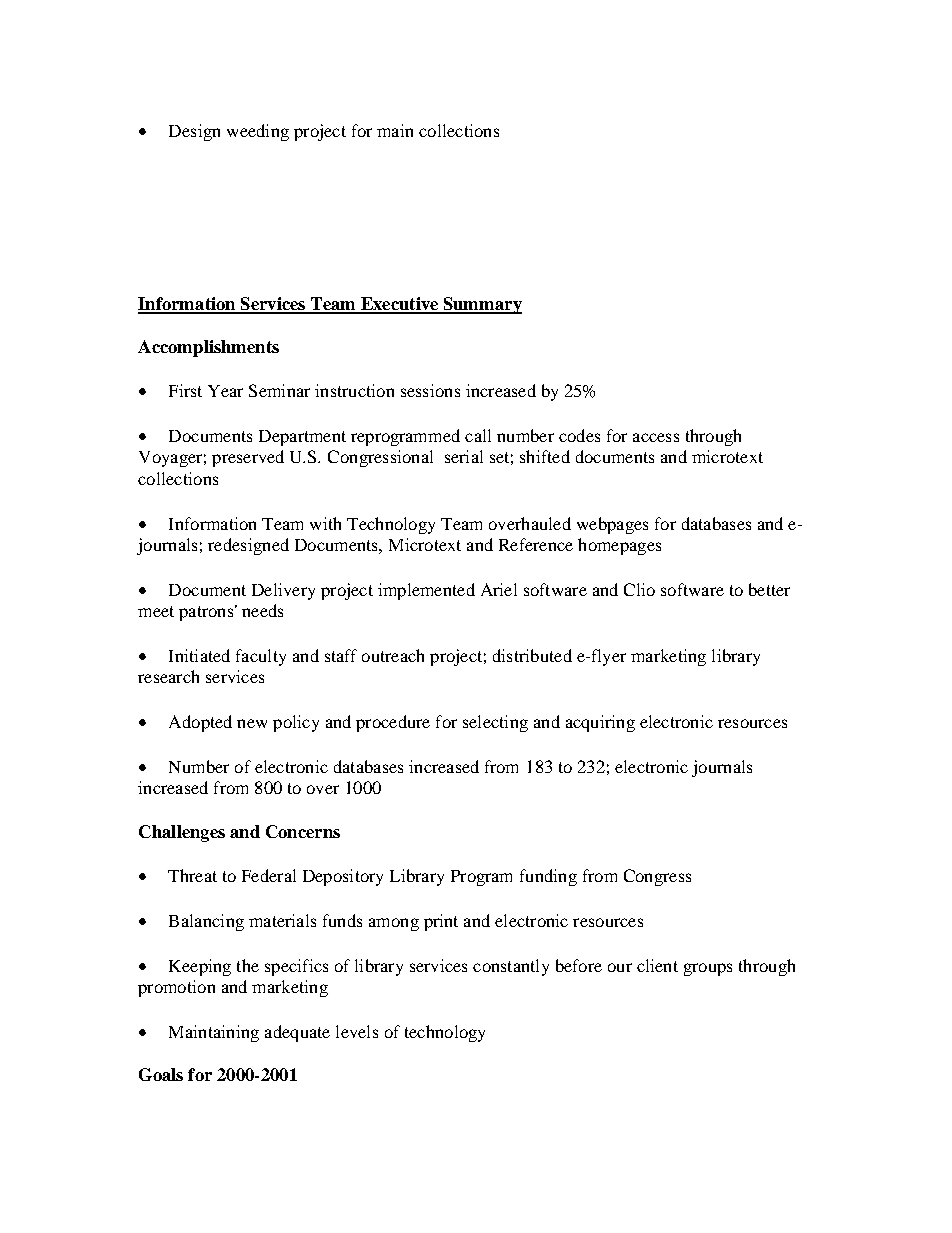  What do you see at coordinates (248, 458) in the image?
I see `preserved` at bounding box center [248, 458].
